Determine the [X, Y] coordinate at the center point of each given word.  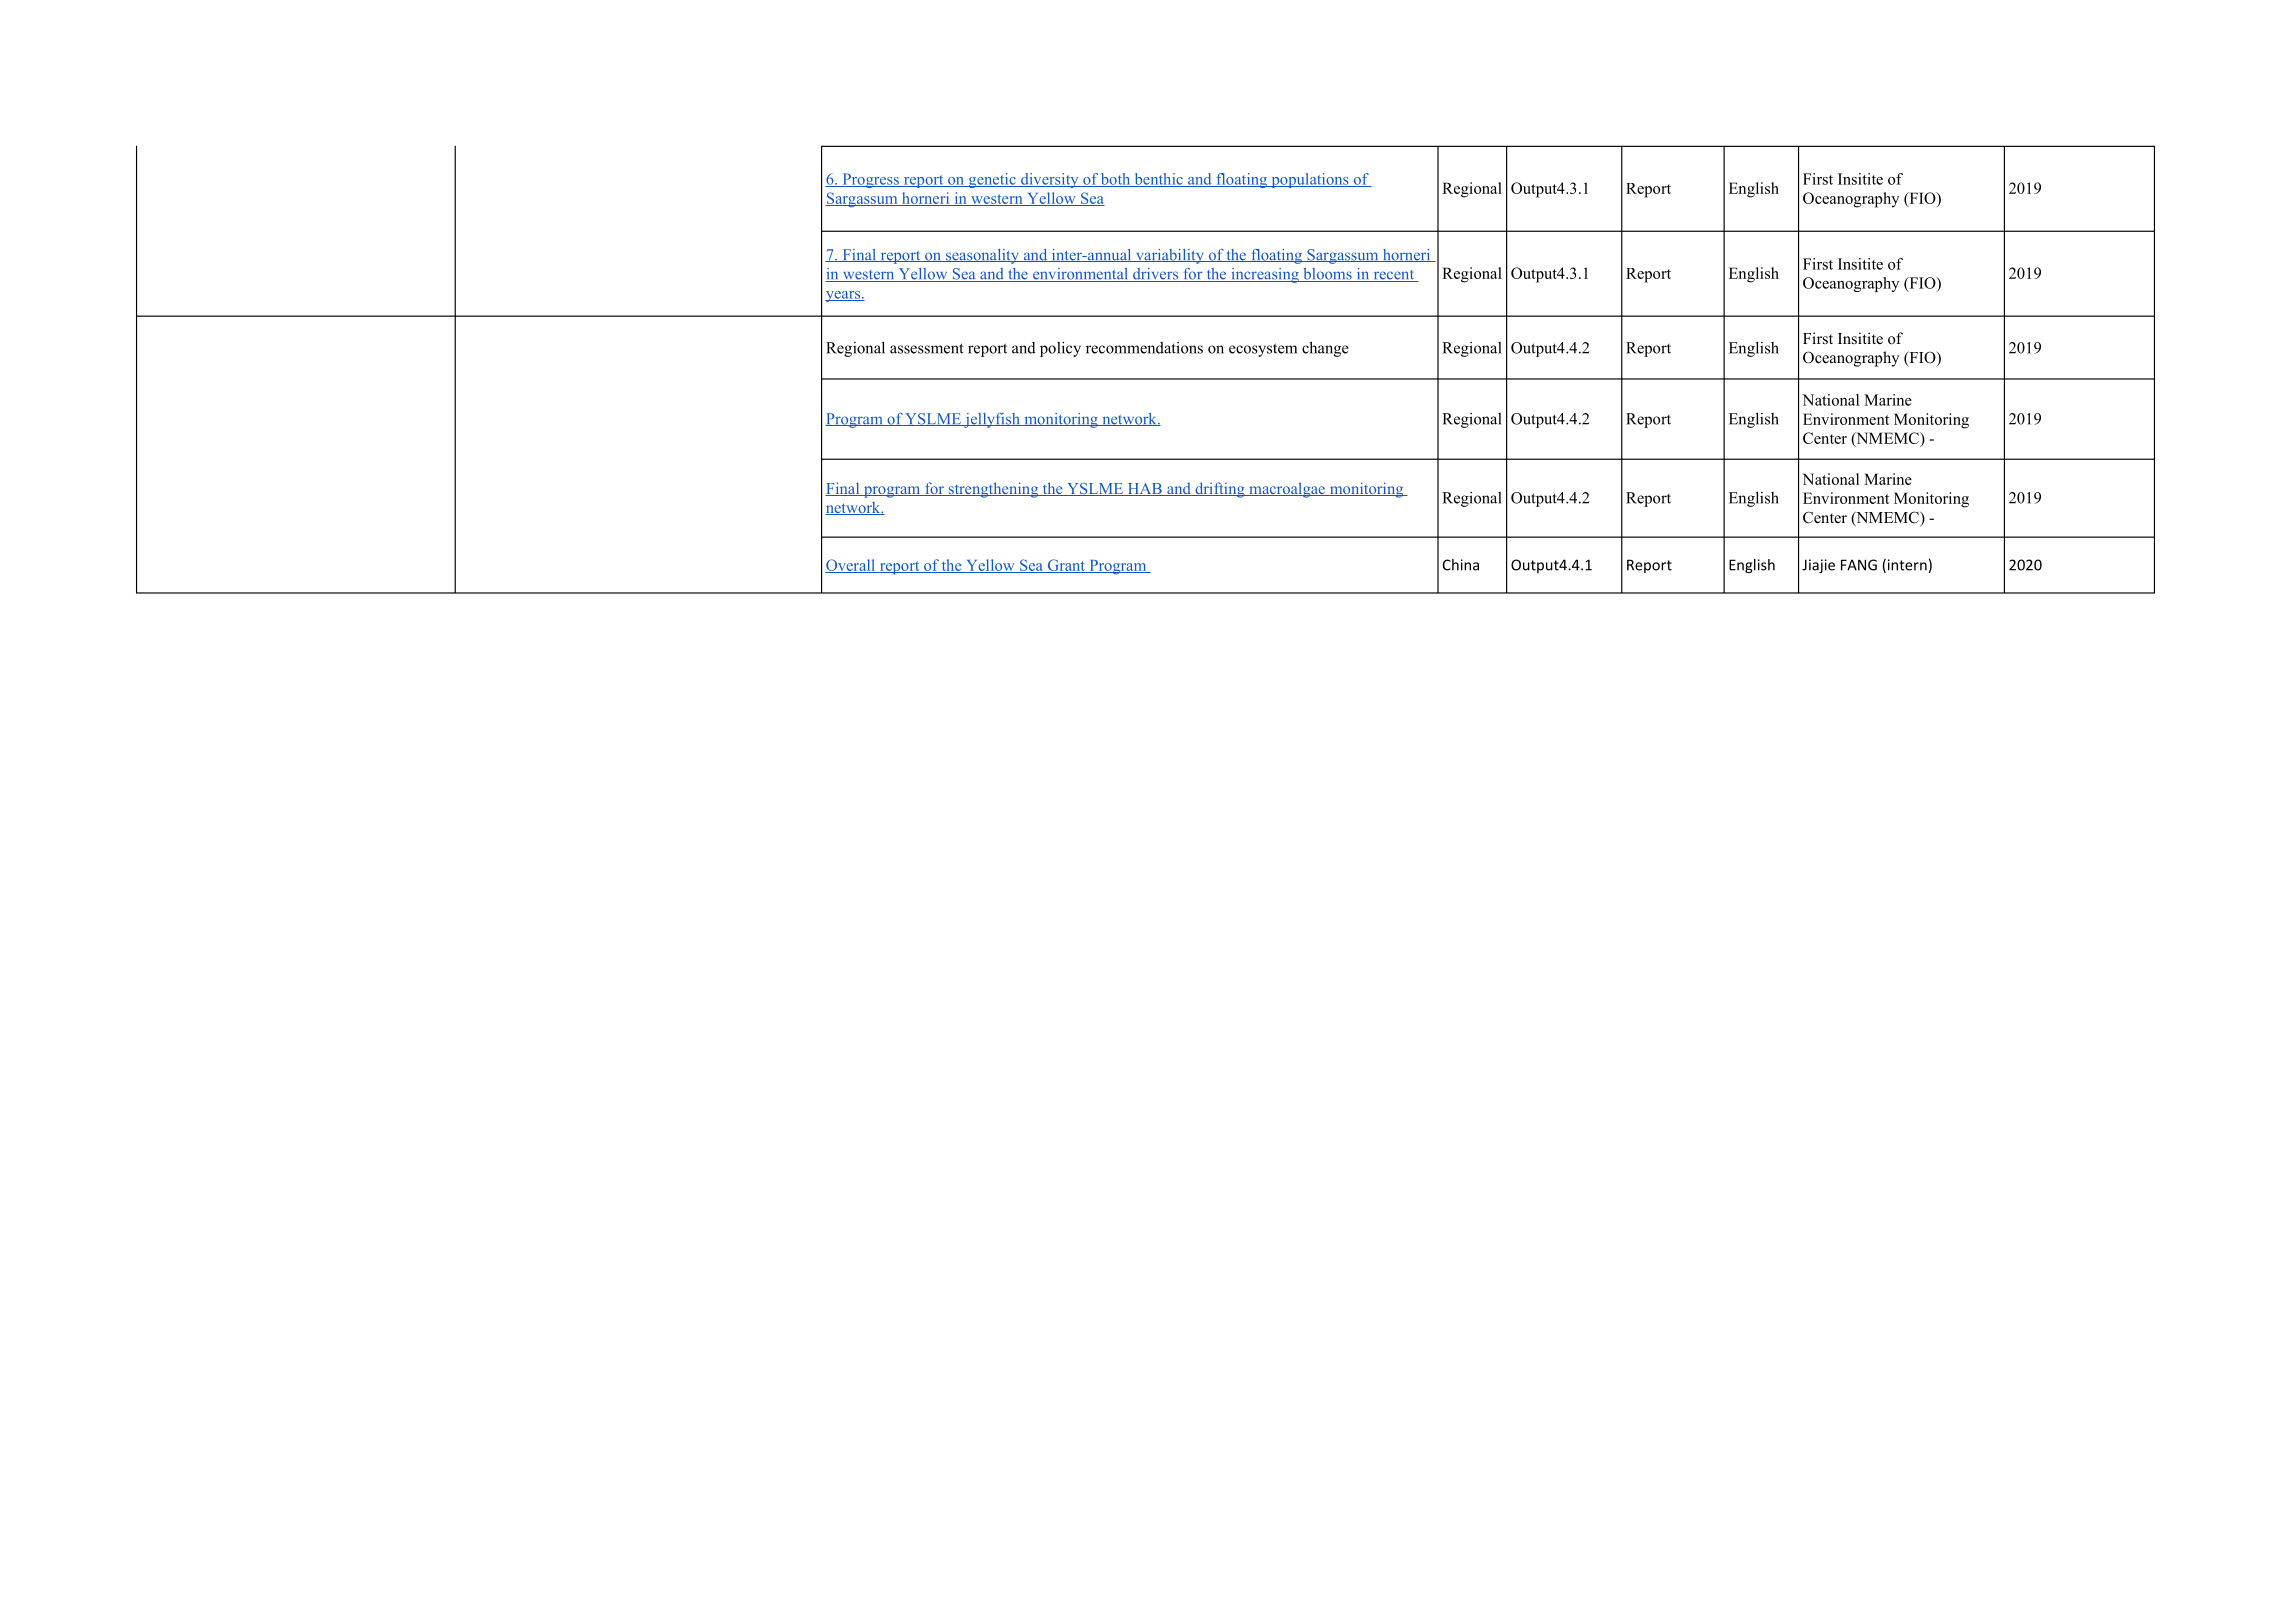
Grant [1066, 566]
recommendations [1144, 348]
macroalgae [1287, 490]
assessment [927, 348]
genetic [992, 180]
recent [1394, 276]
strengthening [993, 490]
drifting [1220, 490]
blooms [1327, 275]
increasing [1265, 275]
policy [1060, 349]
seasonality [982, 256]
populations [1310, 180]
